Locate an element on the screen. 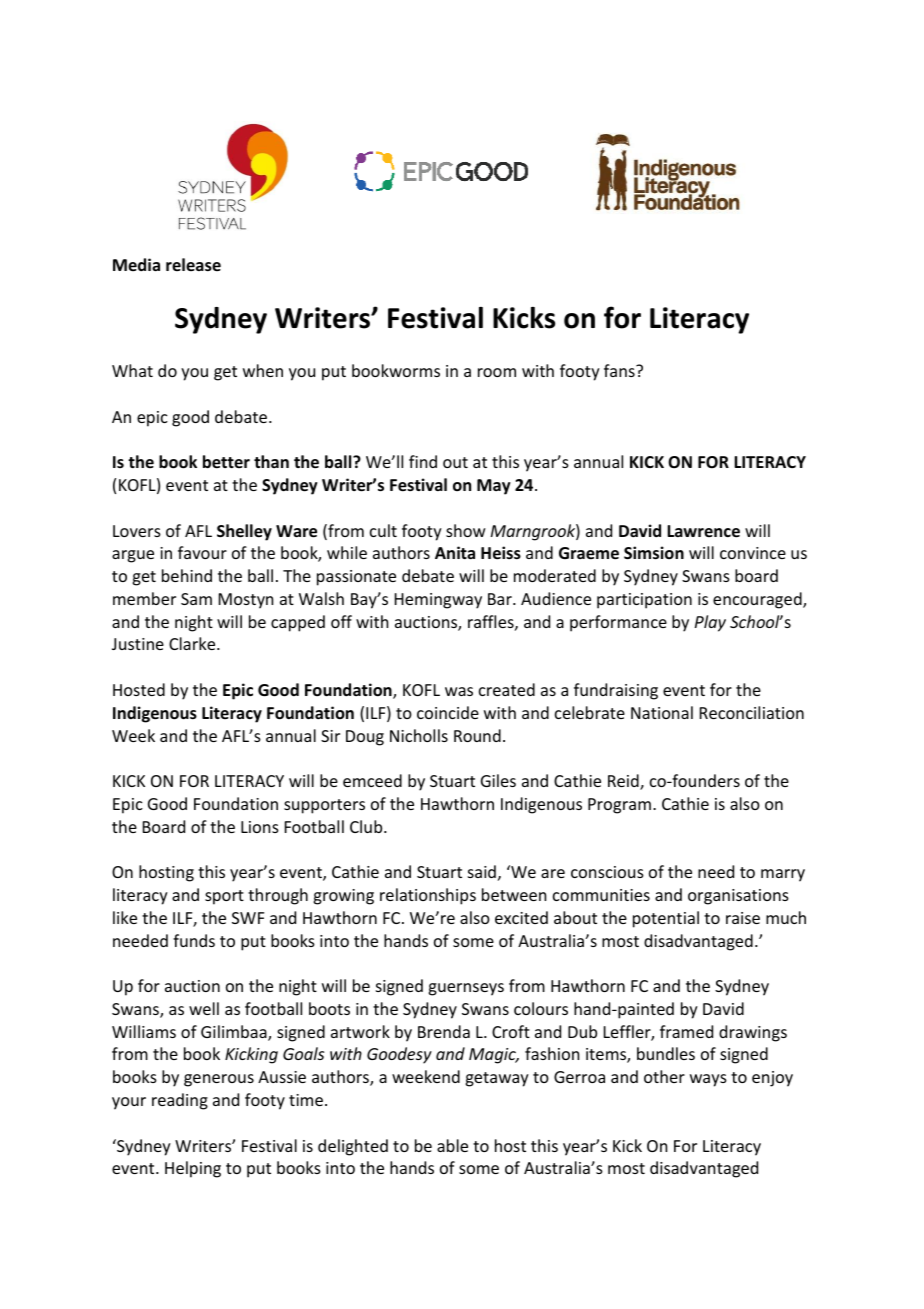  fans is located at coordinates (620, 370).
